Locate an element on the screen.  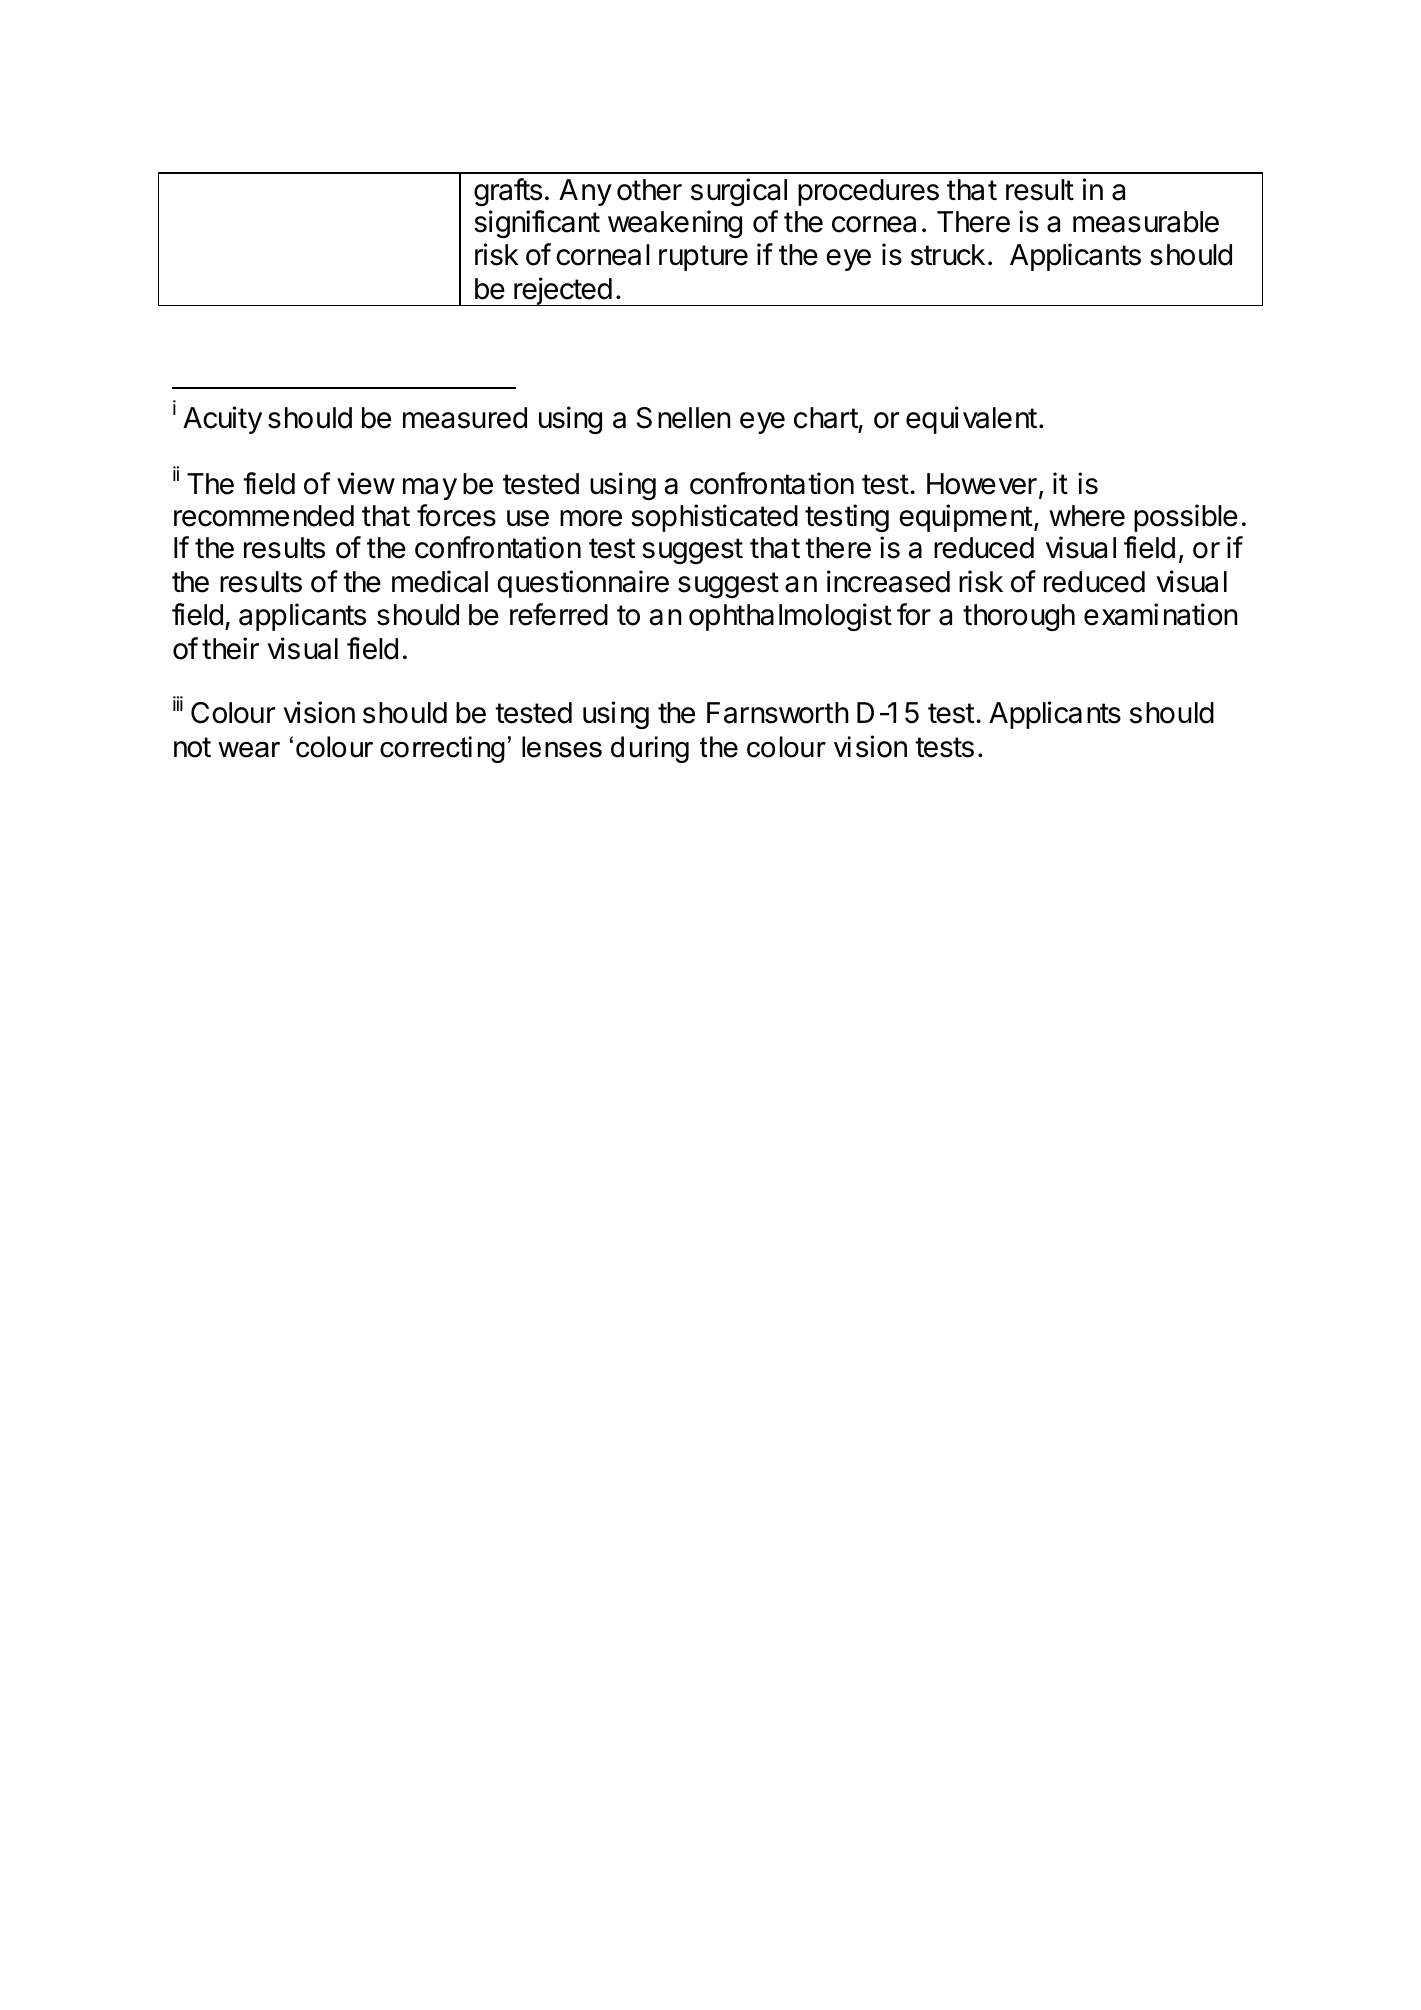
questionnaire is located at coordinates (583, 584).
